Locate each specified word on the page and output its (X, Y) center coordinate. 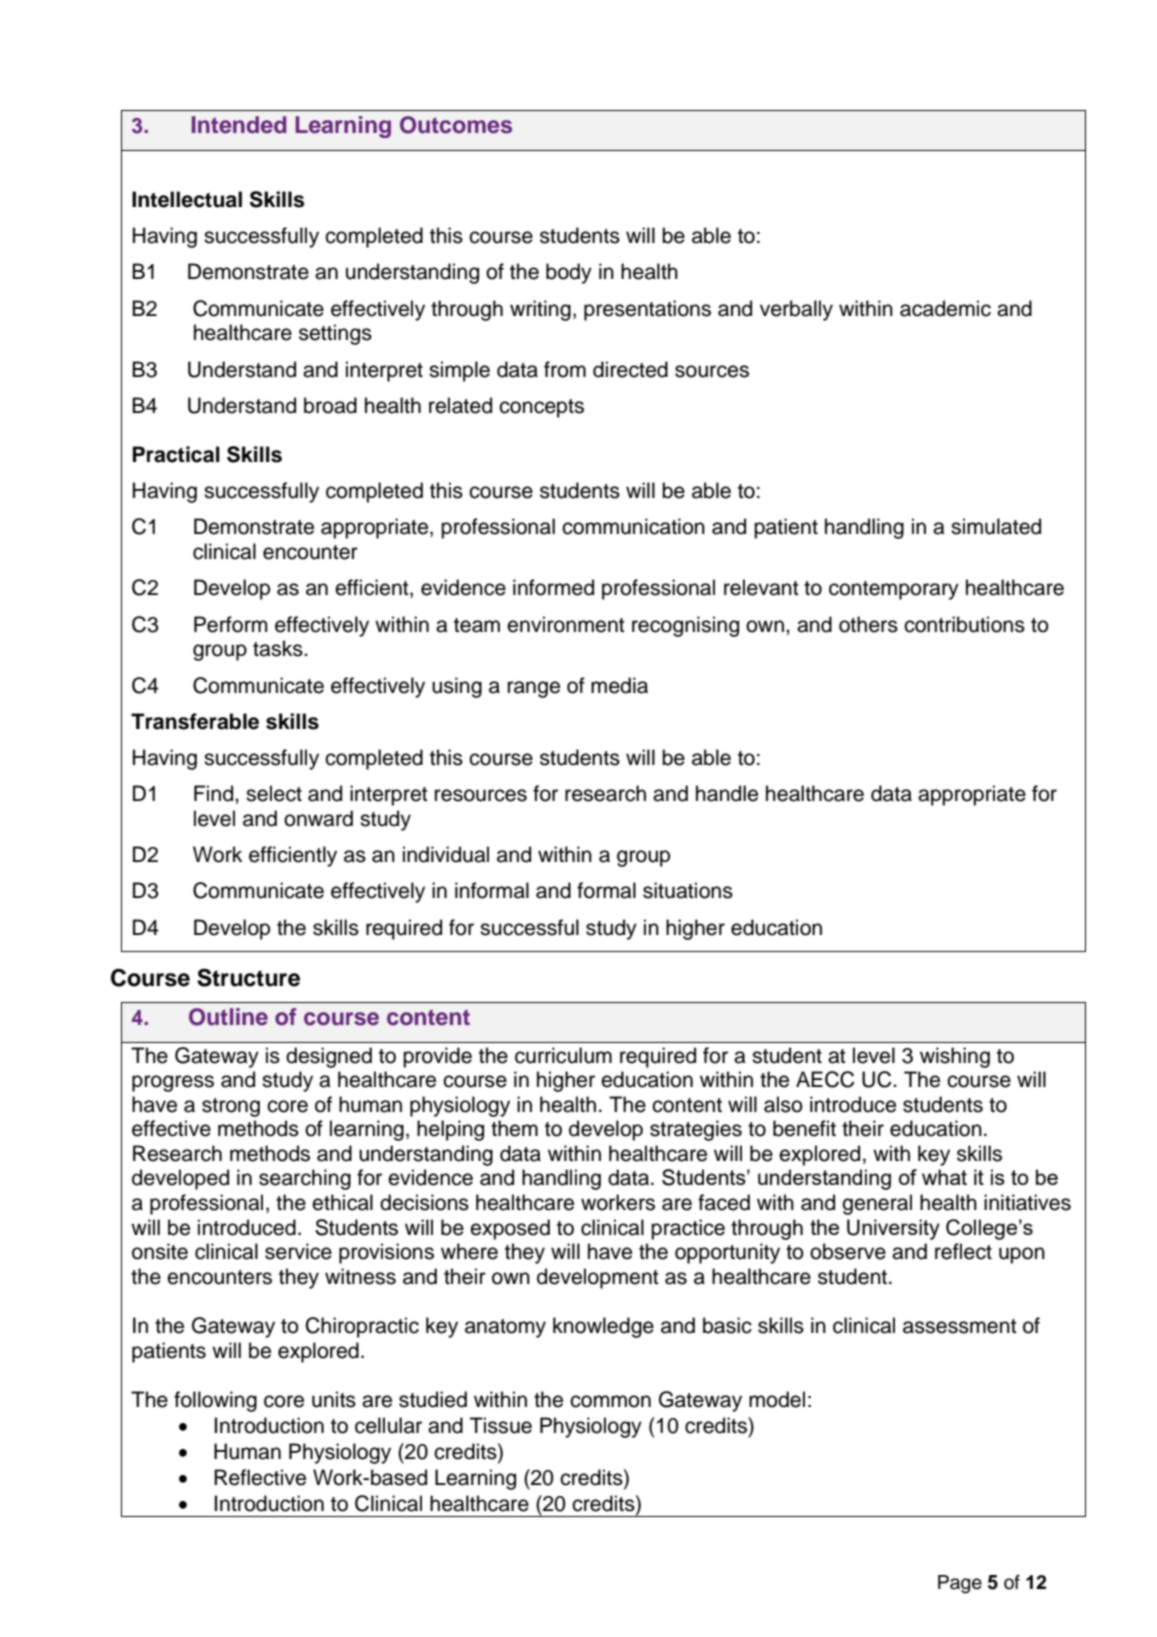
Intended (239, 125)
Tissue (501, 1425)
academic (945, 308)
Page (960, 1584)
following (215, 1401)
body (569, 273)
